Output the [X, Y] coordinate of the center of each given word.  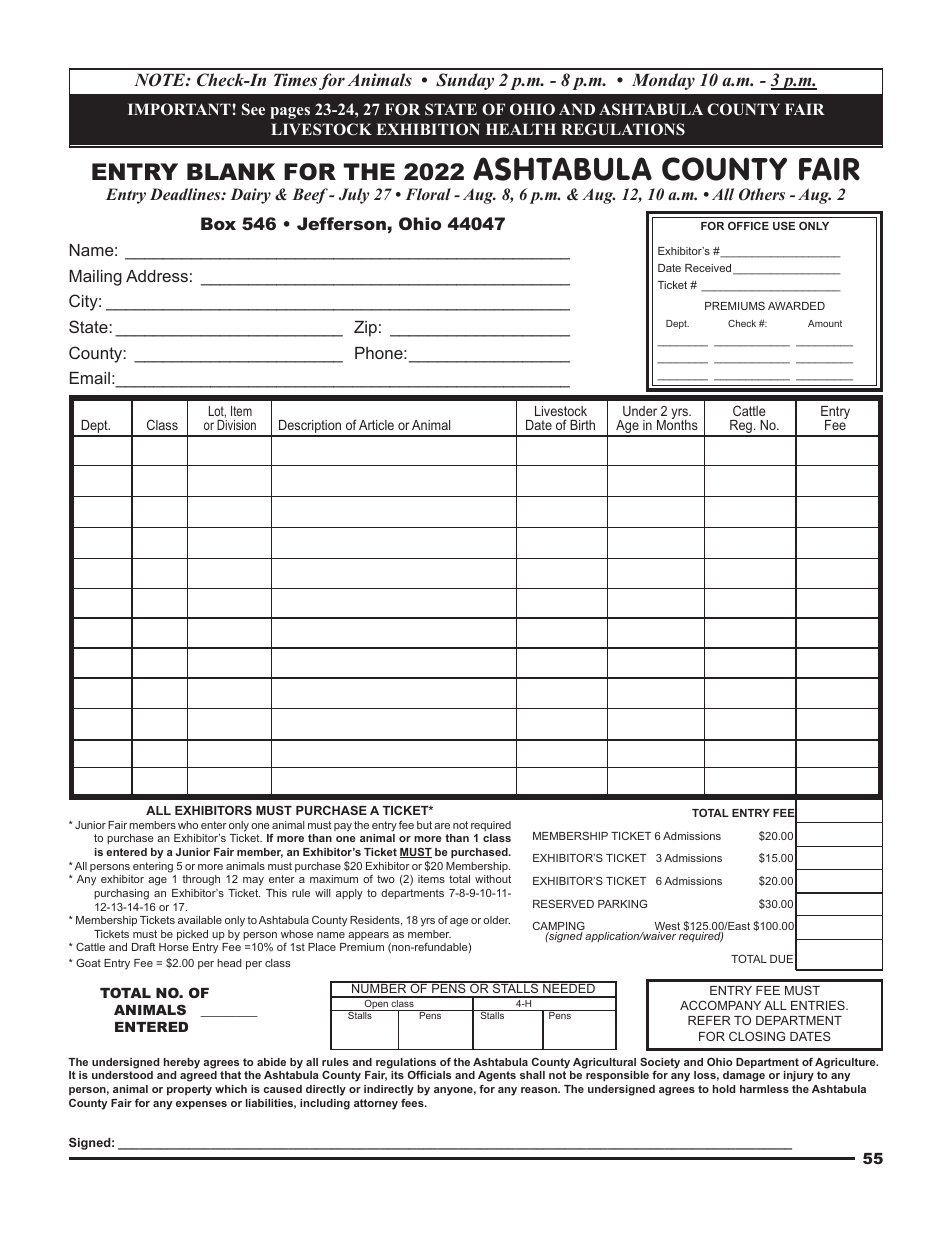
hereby [182, 1063]
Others [762, 194]
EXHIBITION [428, 129]
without [493, 879]
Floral [428, 194]
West [667, 927]
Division [236, 425]
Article [376, 425]
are [442, 826]
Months [677, 424]
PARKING [622, 903]
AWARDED [796, 306]
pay [343, 827]
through [201, 880]
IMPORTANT [180, 109]
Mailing [95, 278]
